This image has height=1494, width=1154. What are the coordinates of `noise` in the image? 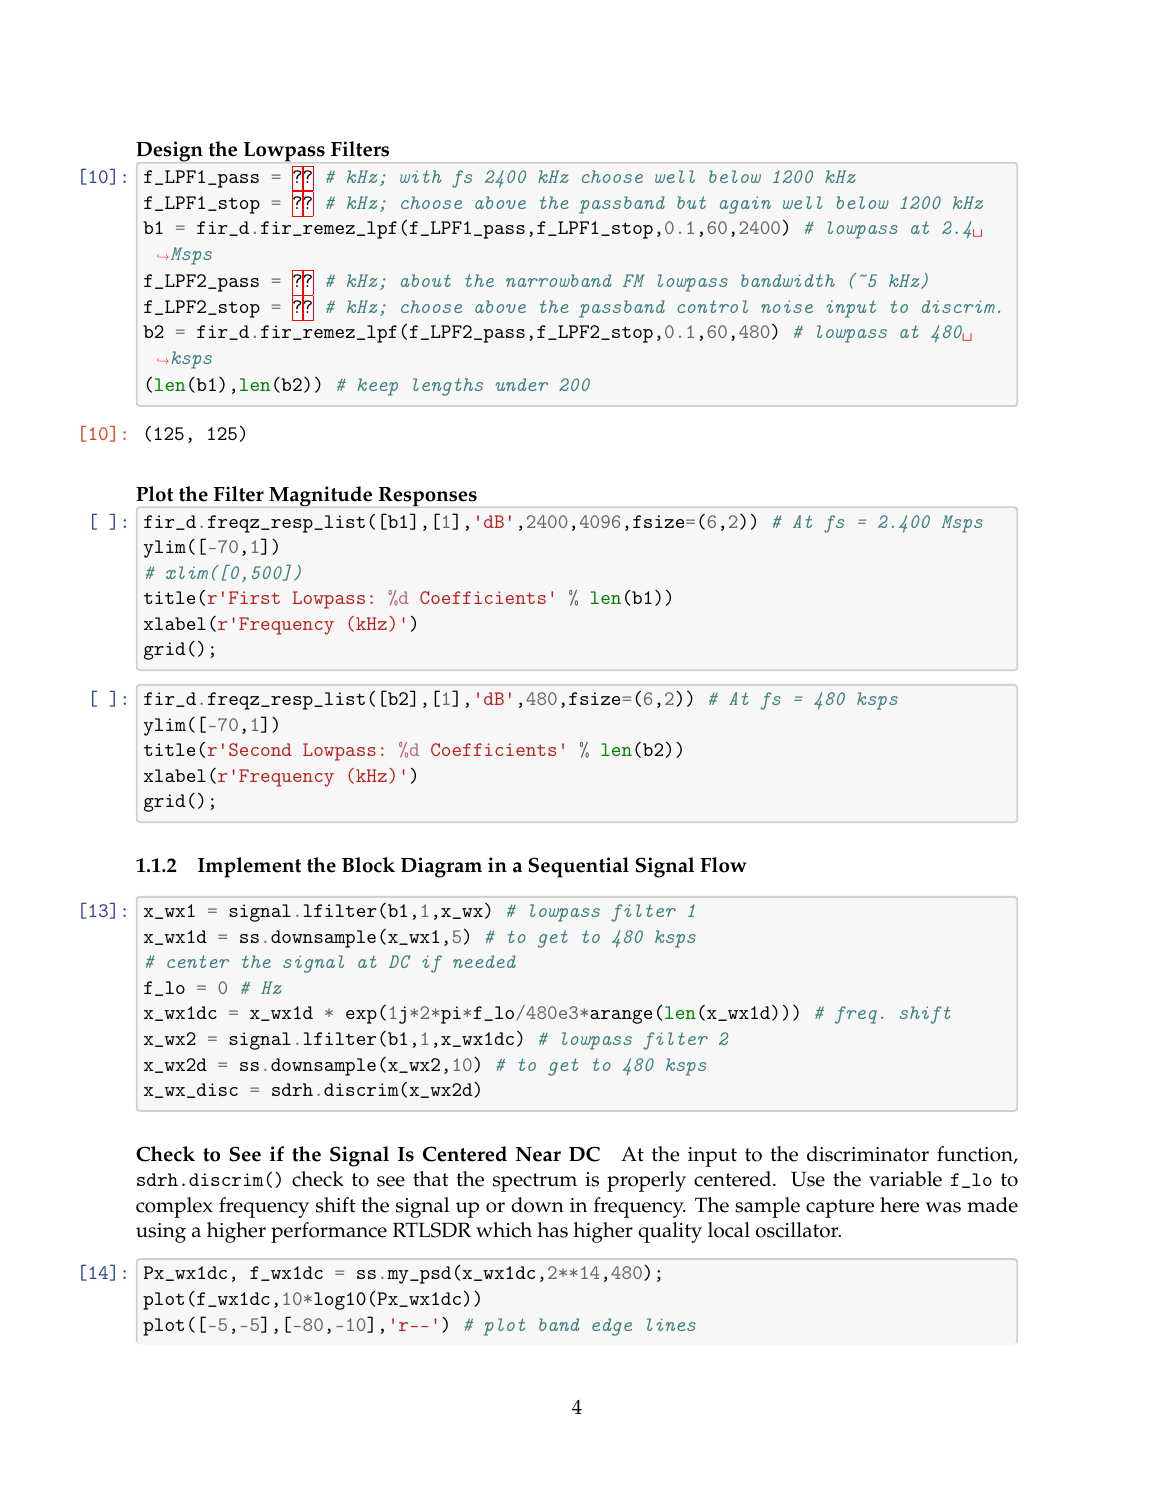 It's located at (787, 306).
